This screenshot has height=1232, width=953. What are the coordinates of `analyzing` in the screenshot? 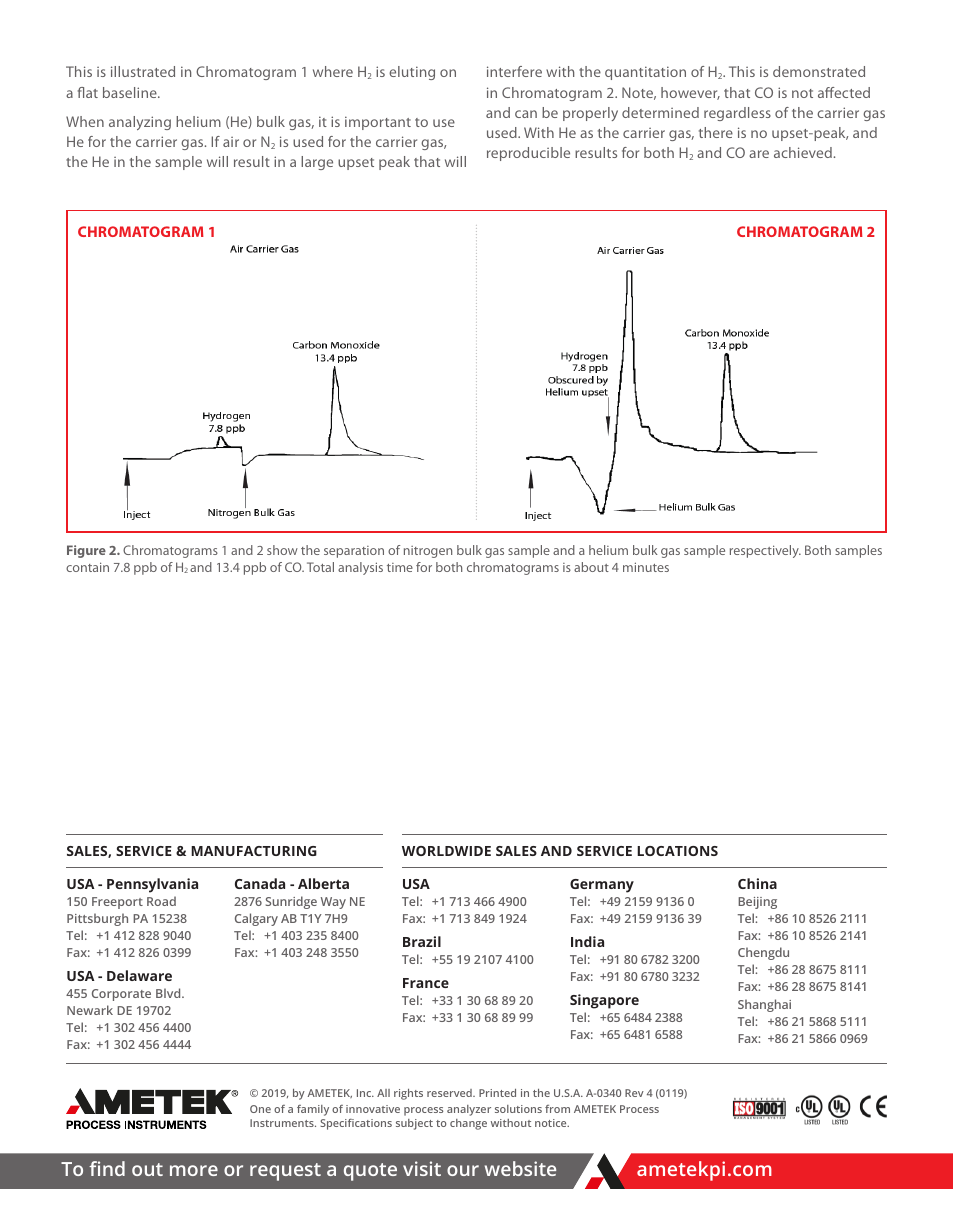 It's located at (140, 123).
